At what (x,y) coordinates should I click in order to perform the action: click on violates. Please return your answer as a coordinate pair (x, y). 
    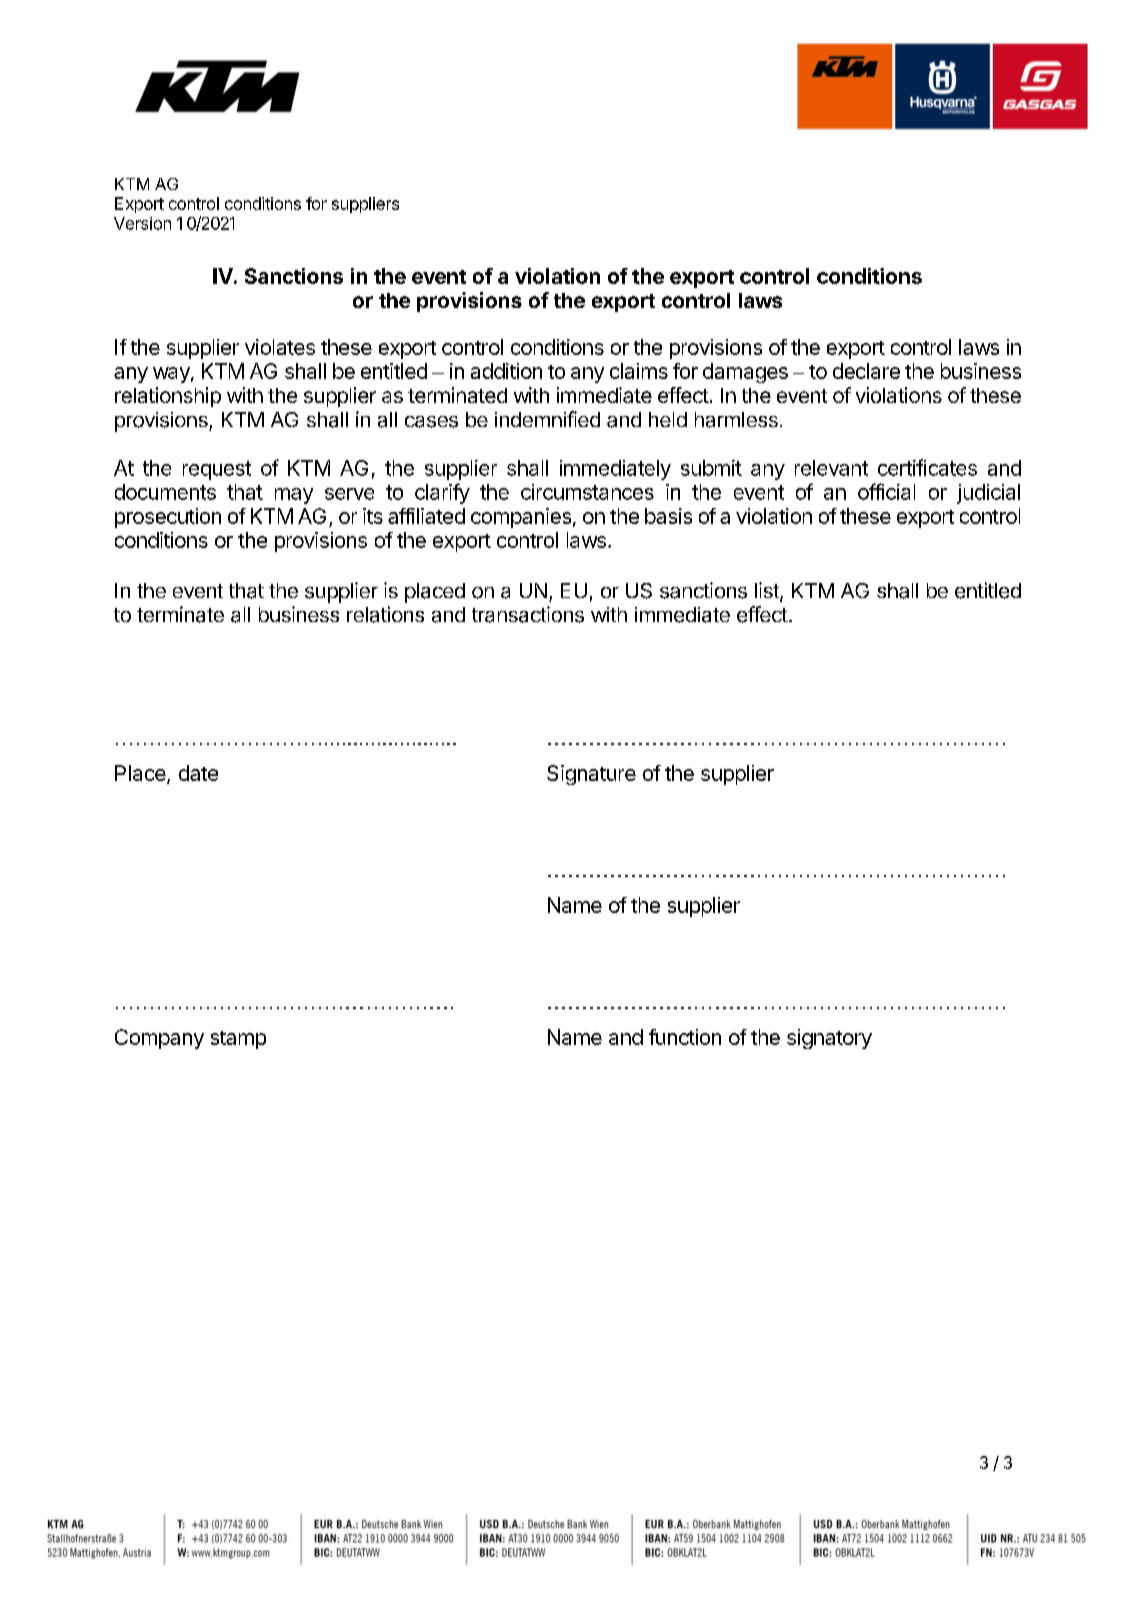
    Looking at the image, I should click on (280, 347).
